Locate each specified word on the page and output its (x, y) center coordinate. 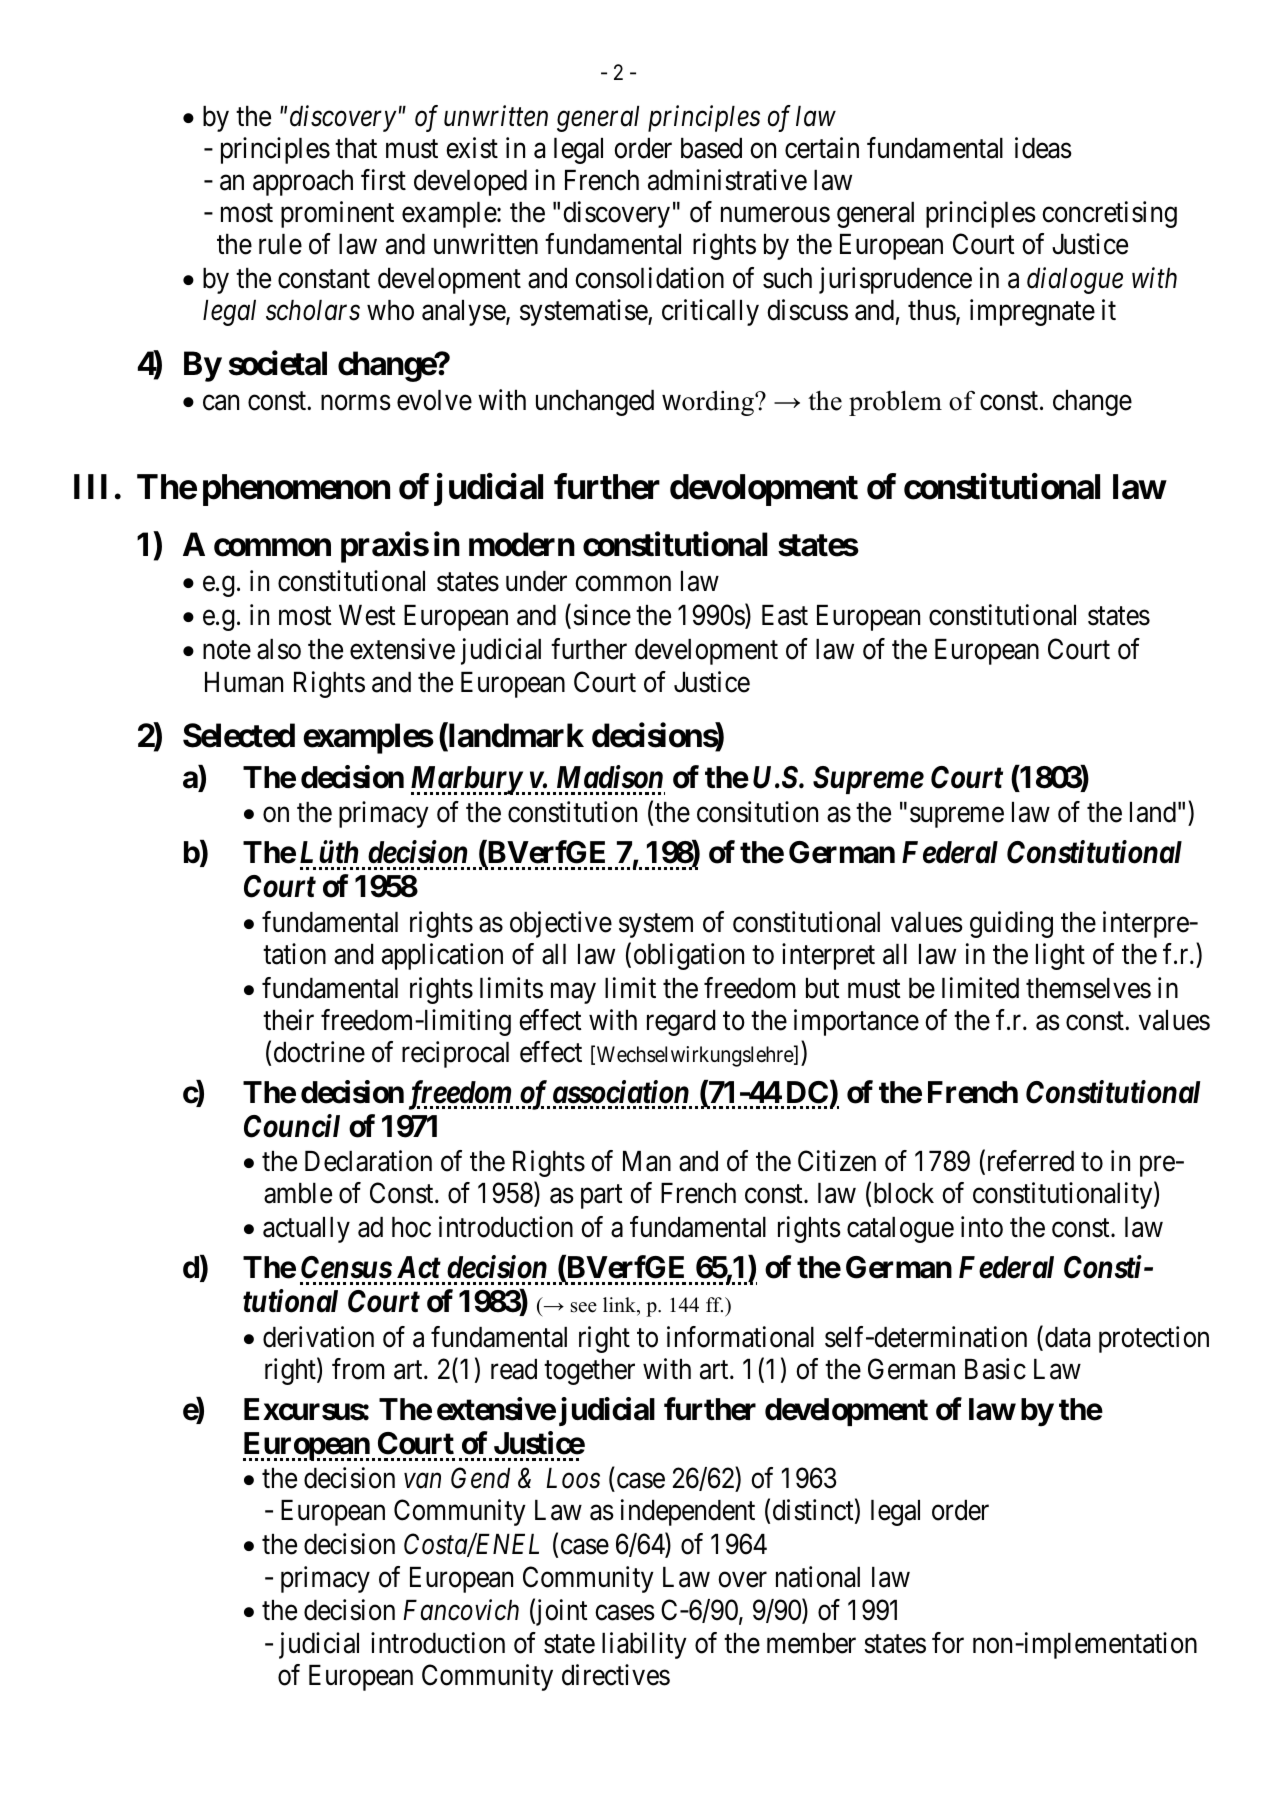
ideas (1043, 148)
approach (303, 183)
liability (644, 1645)
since (602, 615)
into (982, 1227)
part (602, 1197)
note (227, 650)
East (785, 615)
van (422, 1481)
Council (292, 1126)
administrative (727, 180)
